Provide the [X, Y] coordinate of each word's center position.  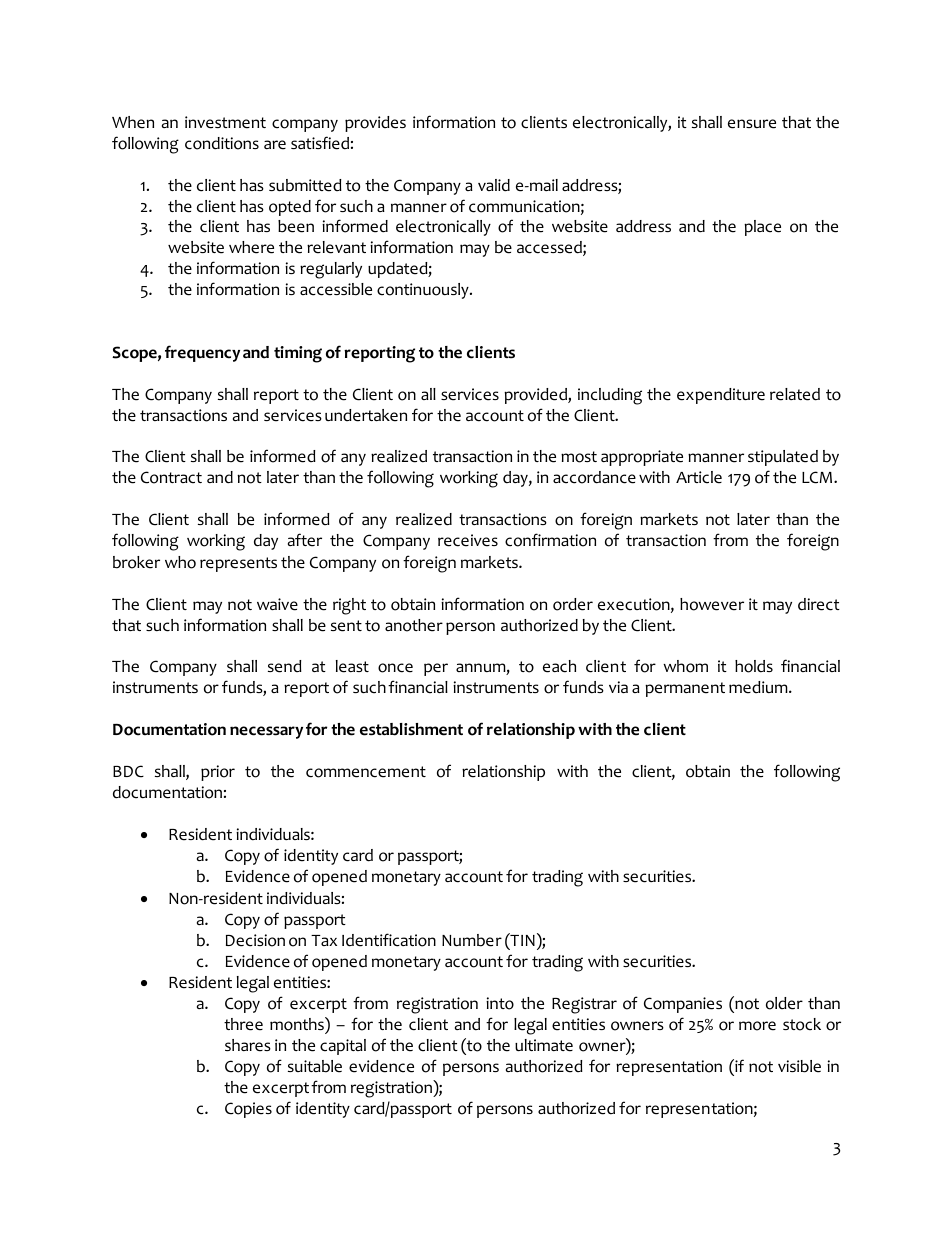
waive [277, 604]
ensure [752, 124]
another [414, 625]
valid [494, 185]
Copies [248, 1110]
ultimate [544, 1045]
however [712, 604]
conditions [222, 143]
